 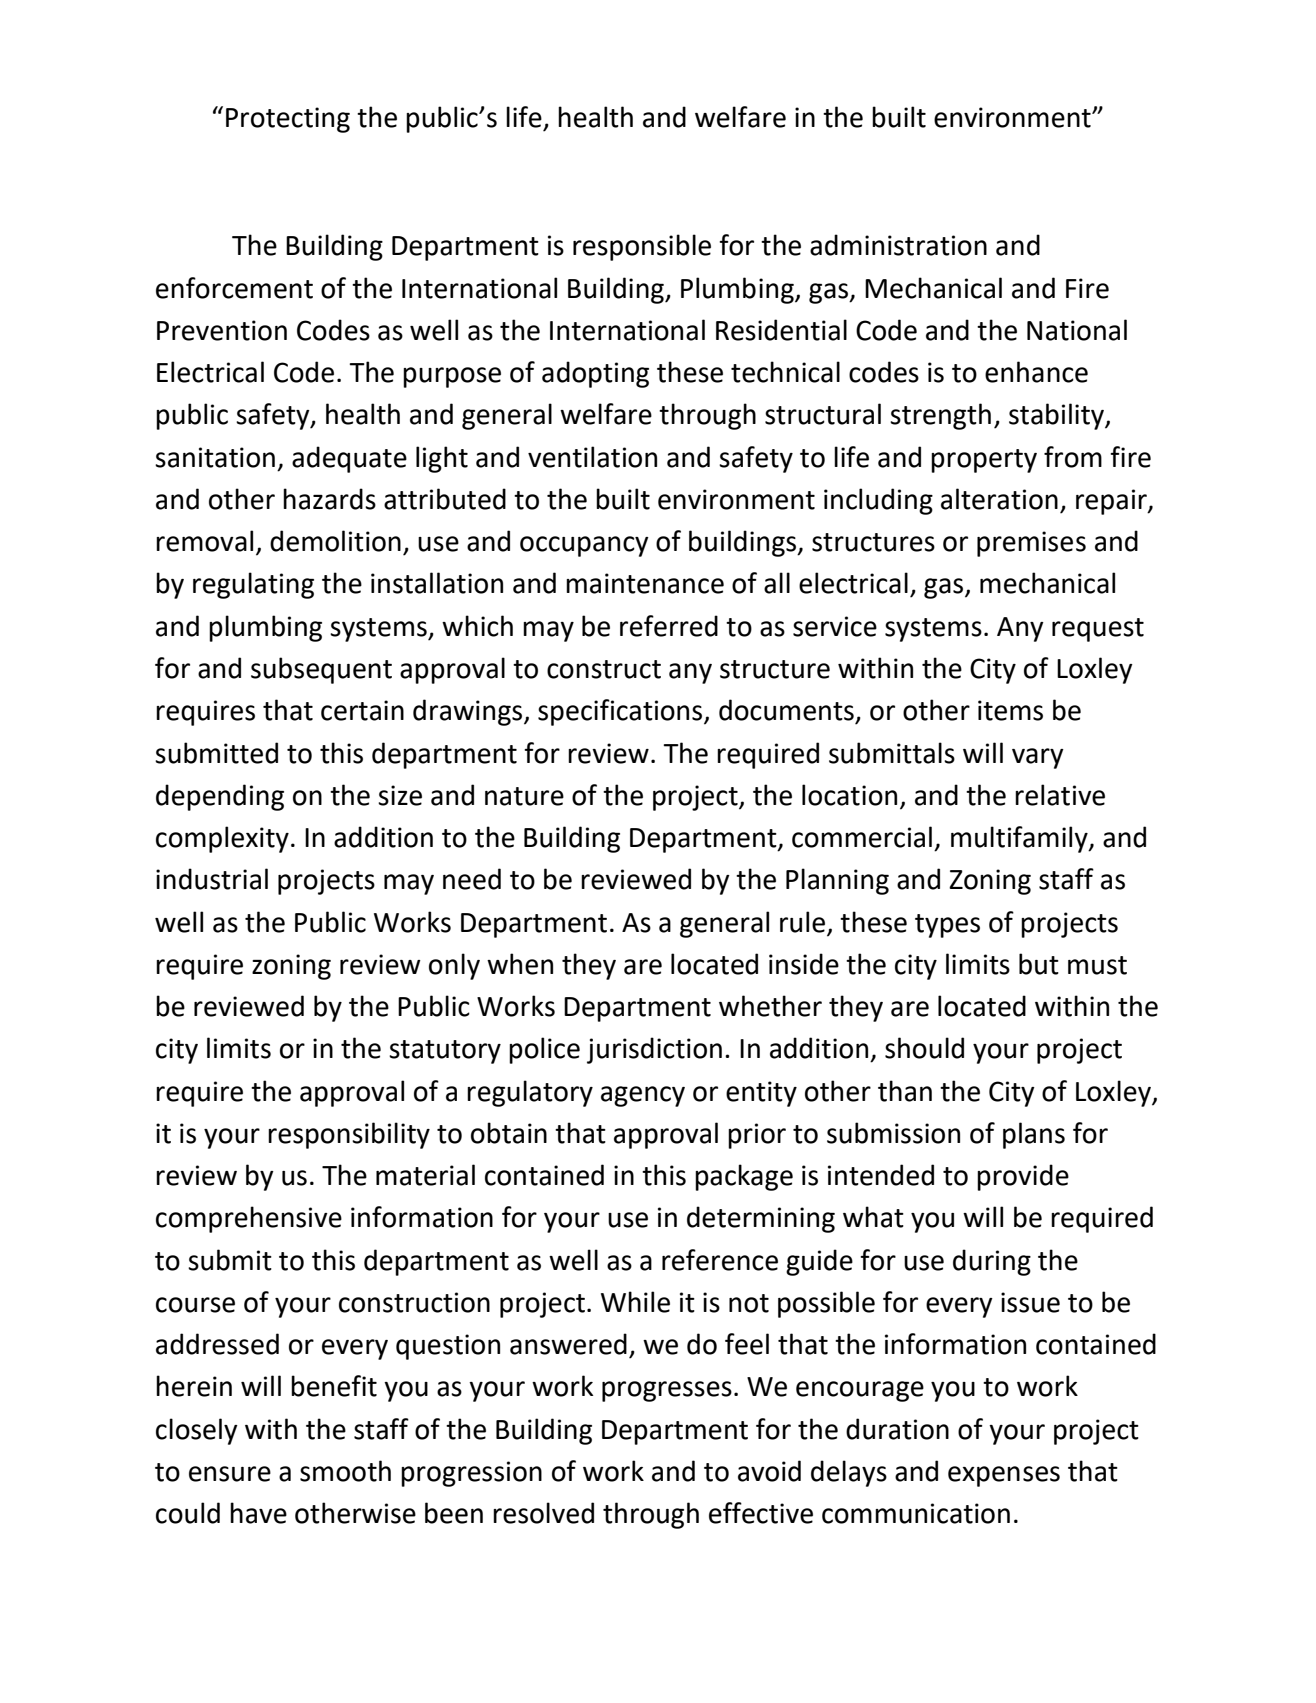 What do you see at coordinates (345, 1471) in the document?
I see `smooth` at bounding box center [345, 1471].
